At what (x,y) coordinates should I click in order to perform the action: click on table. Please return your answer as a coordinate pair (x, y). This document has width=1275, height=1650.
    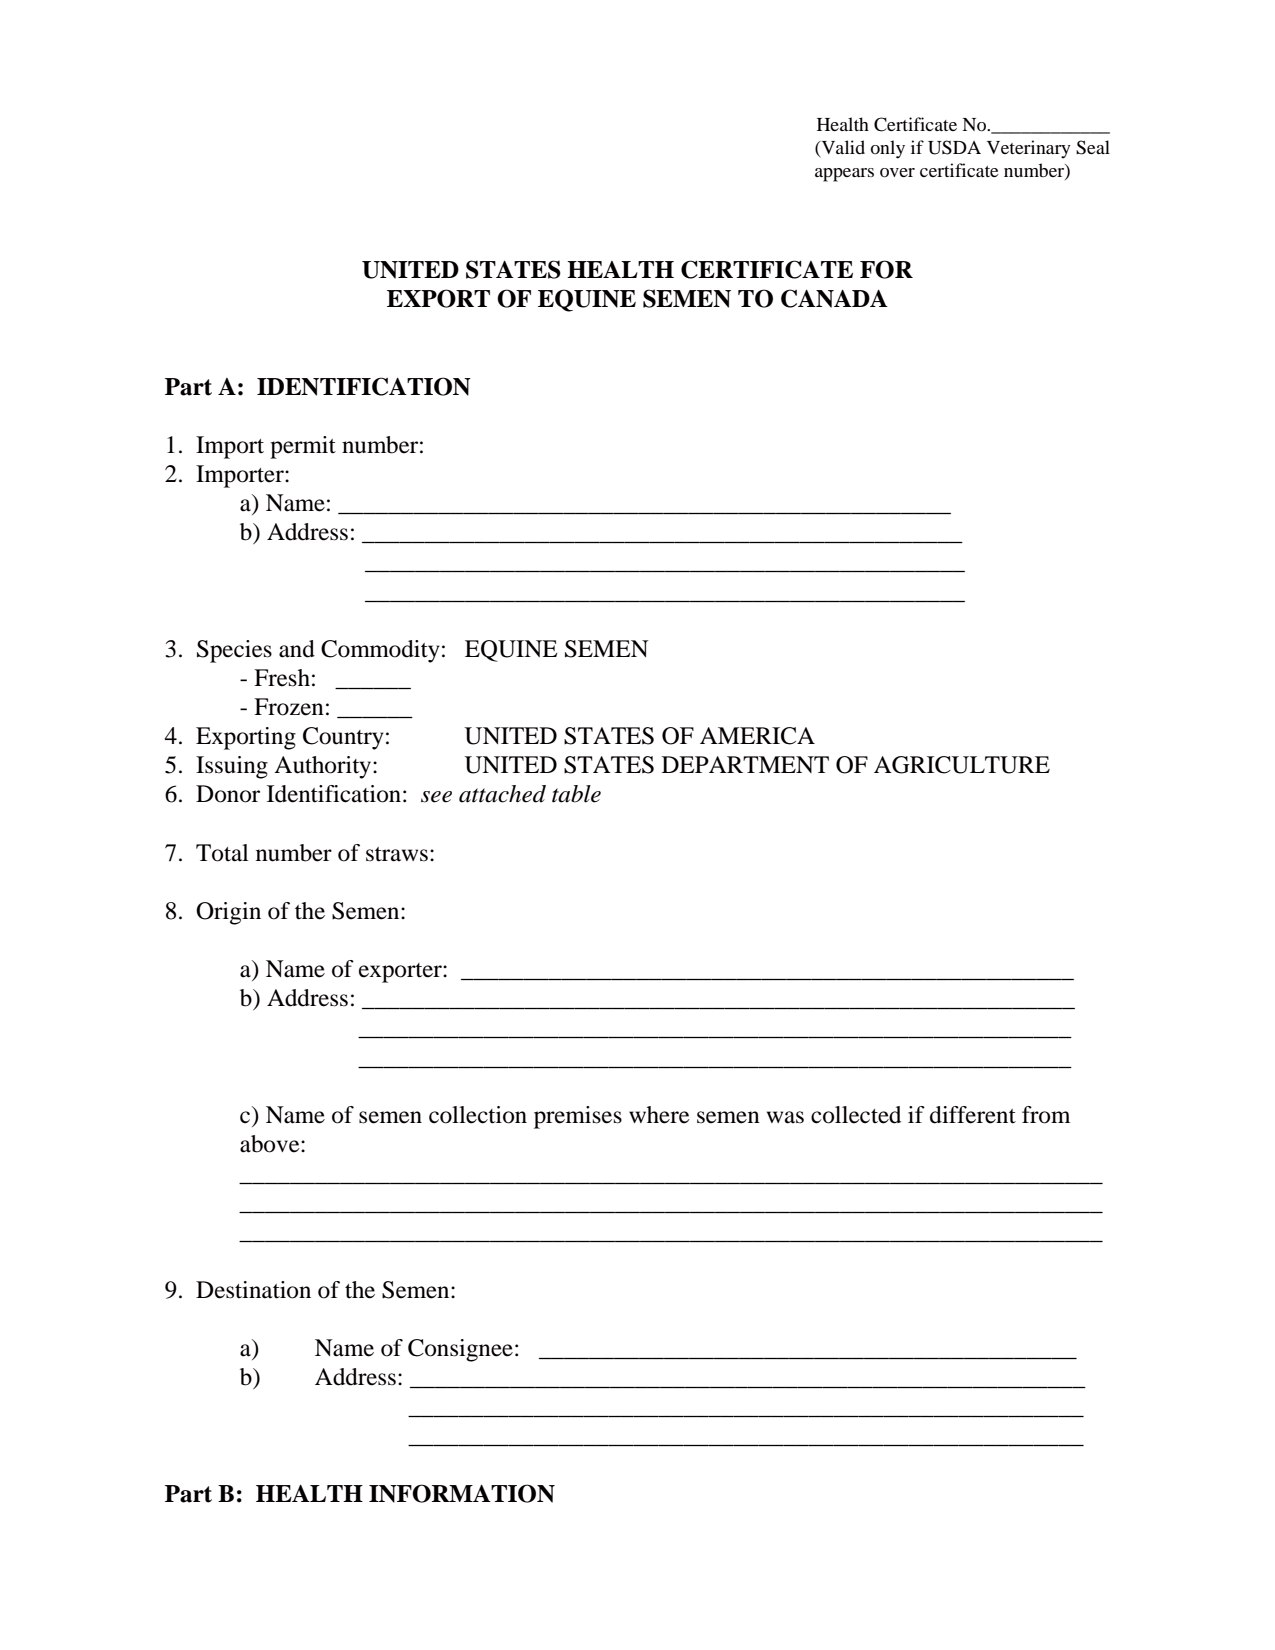
    Looking at the image, I should click on (576, 794).
